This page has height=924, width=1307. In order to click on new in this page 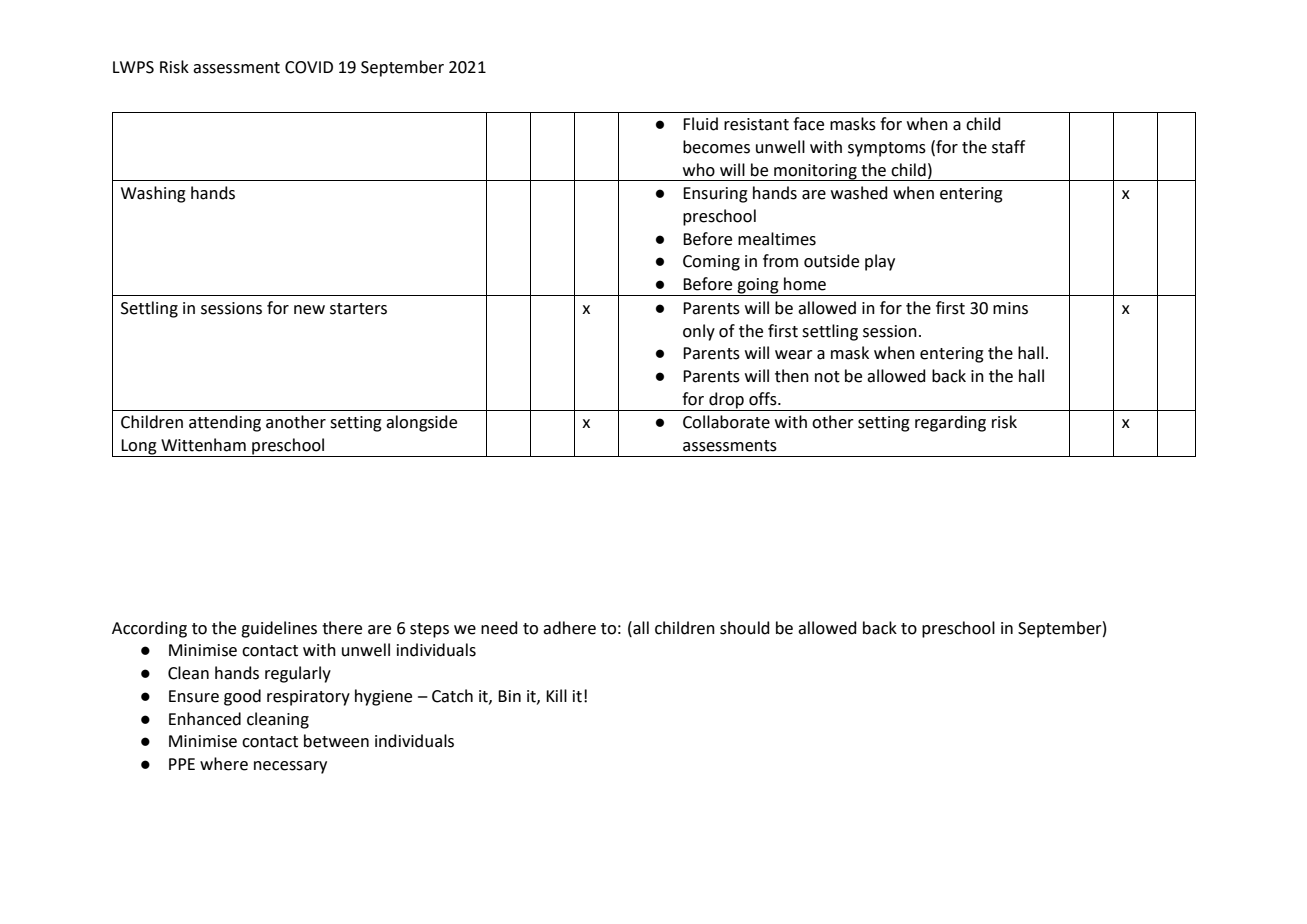, I will do `click(309, 310)`.
